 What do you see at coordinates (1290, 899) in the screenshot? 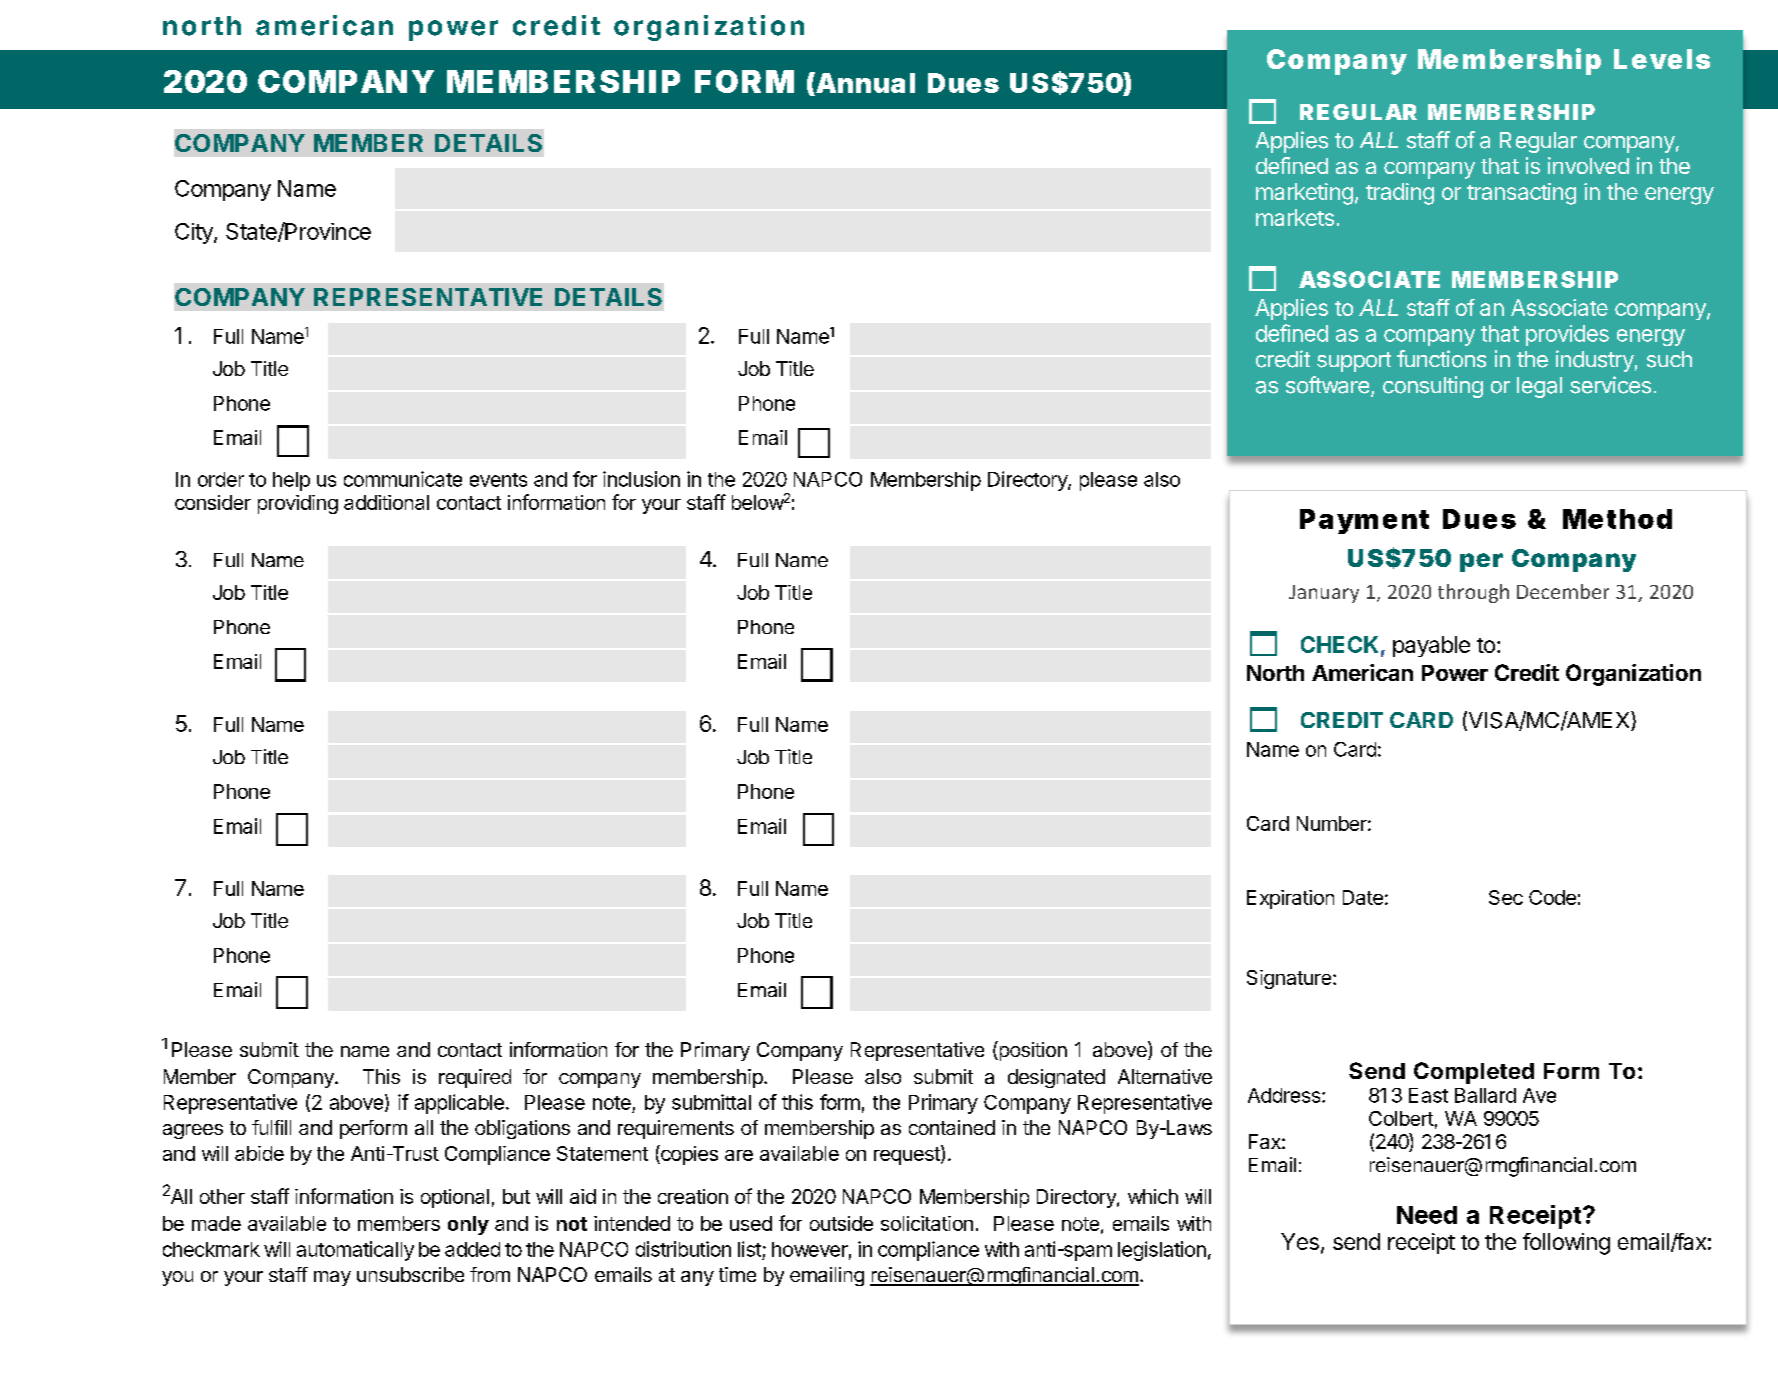
I see `Expiration` at bounding box center [1290, 899].
